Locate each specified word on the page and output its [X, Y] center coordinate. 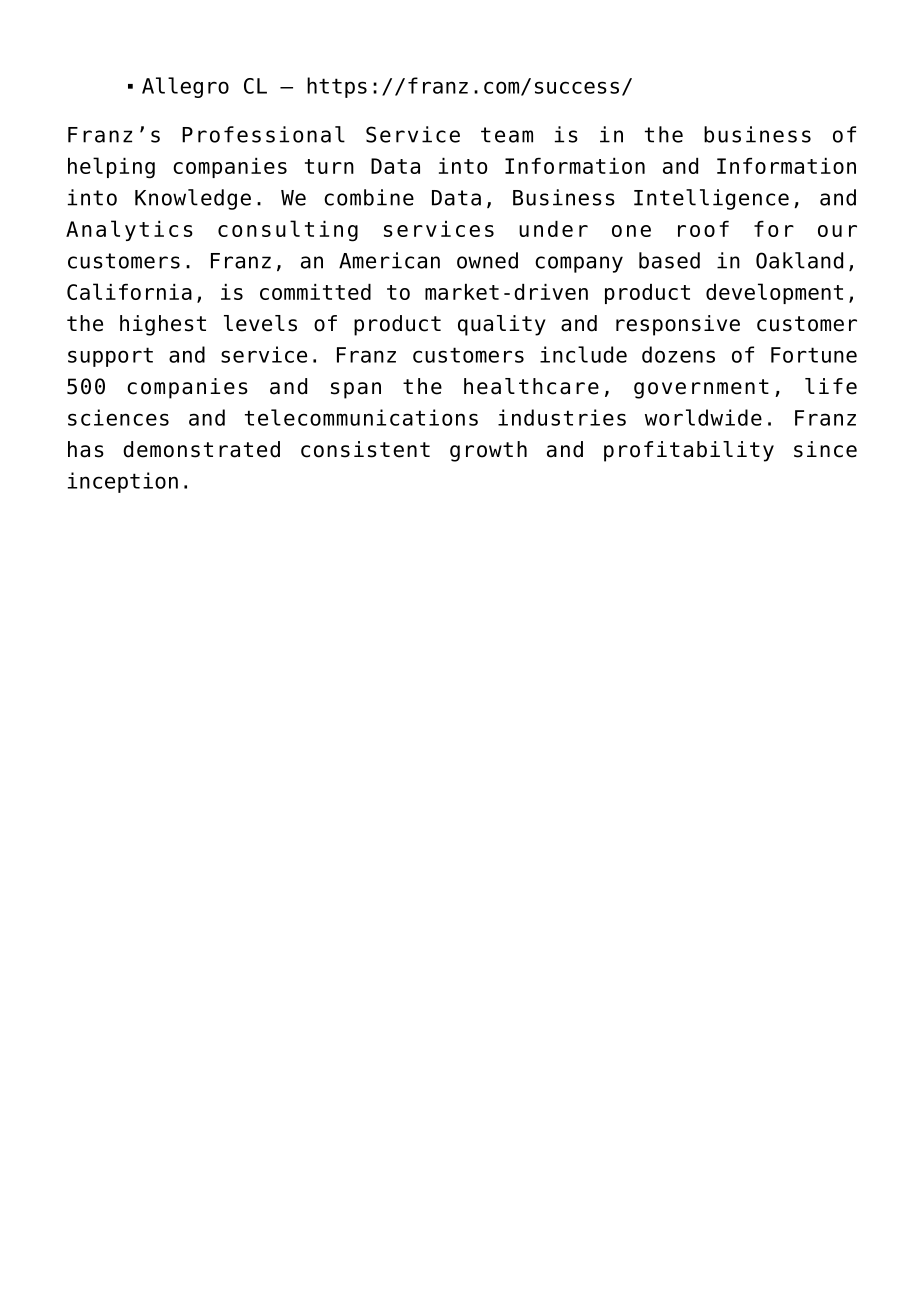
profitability [689, 451]
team [507, 135]
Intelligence [711, 199]
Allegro [185, 87]
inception [123, 482]
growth [488, 451]
